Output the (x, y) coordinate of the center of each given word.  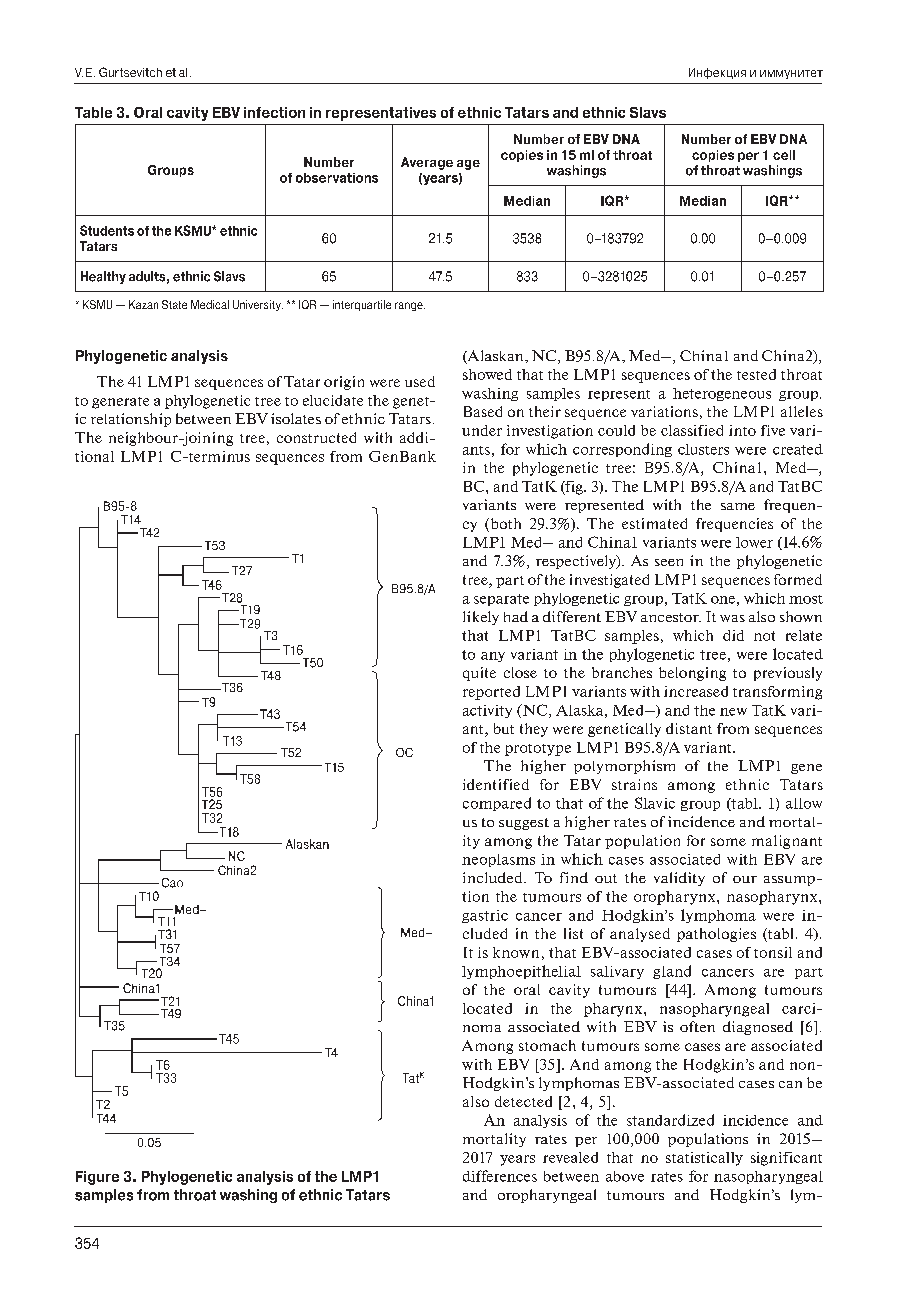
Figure (97, 1178)
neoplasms (498, 860)
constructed (316, 437)
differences (500, 1176)
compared (497, 804)
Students (107, 230)
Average (427, 163)
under (482, 430)
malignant (787, 842)
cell (784, 155)
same (738, 506)
